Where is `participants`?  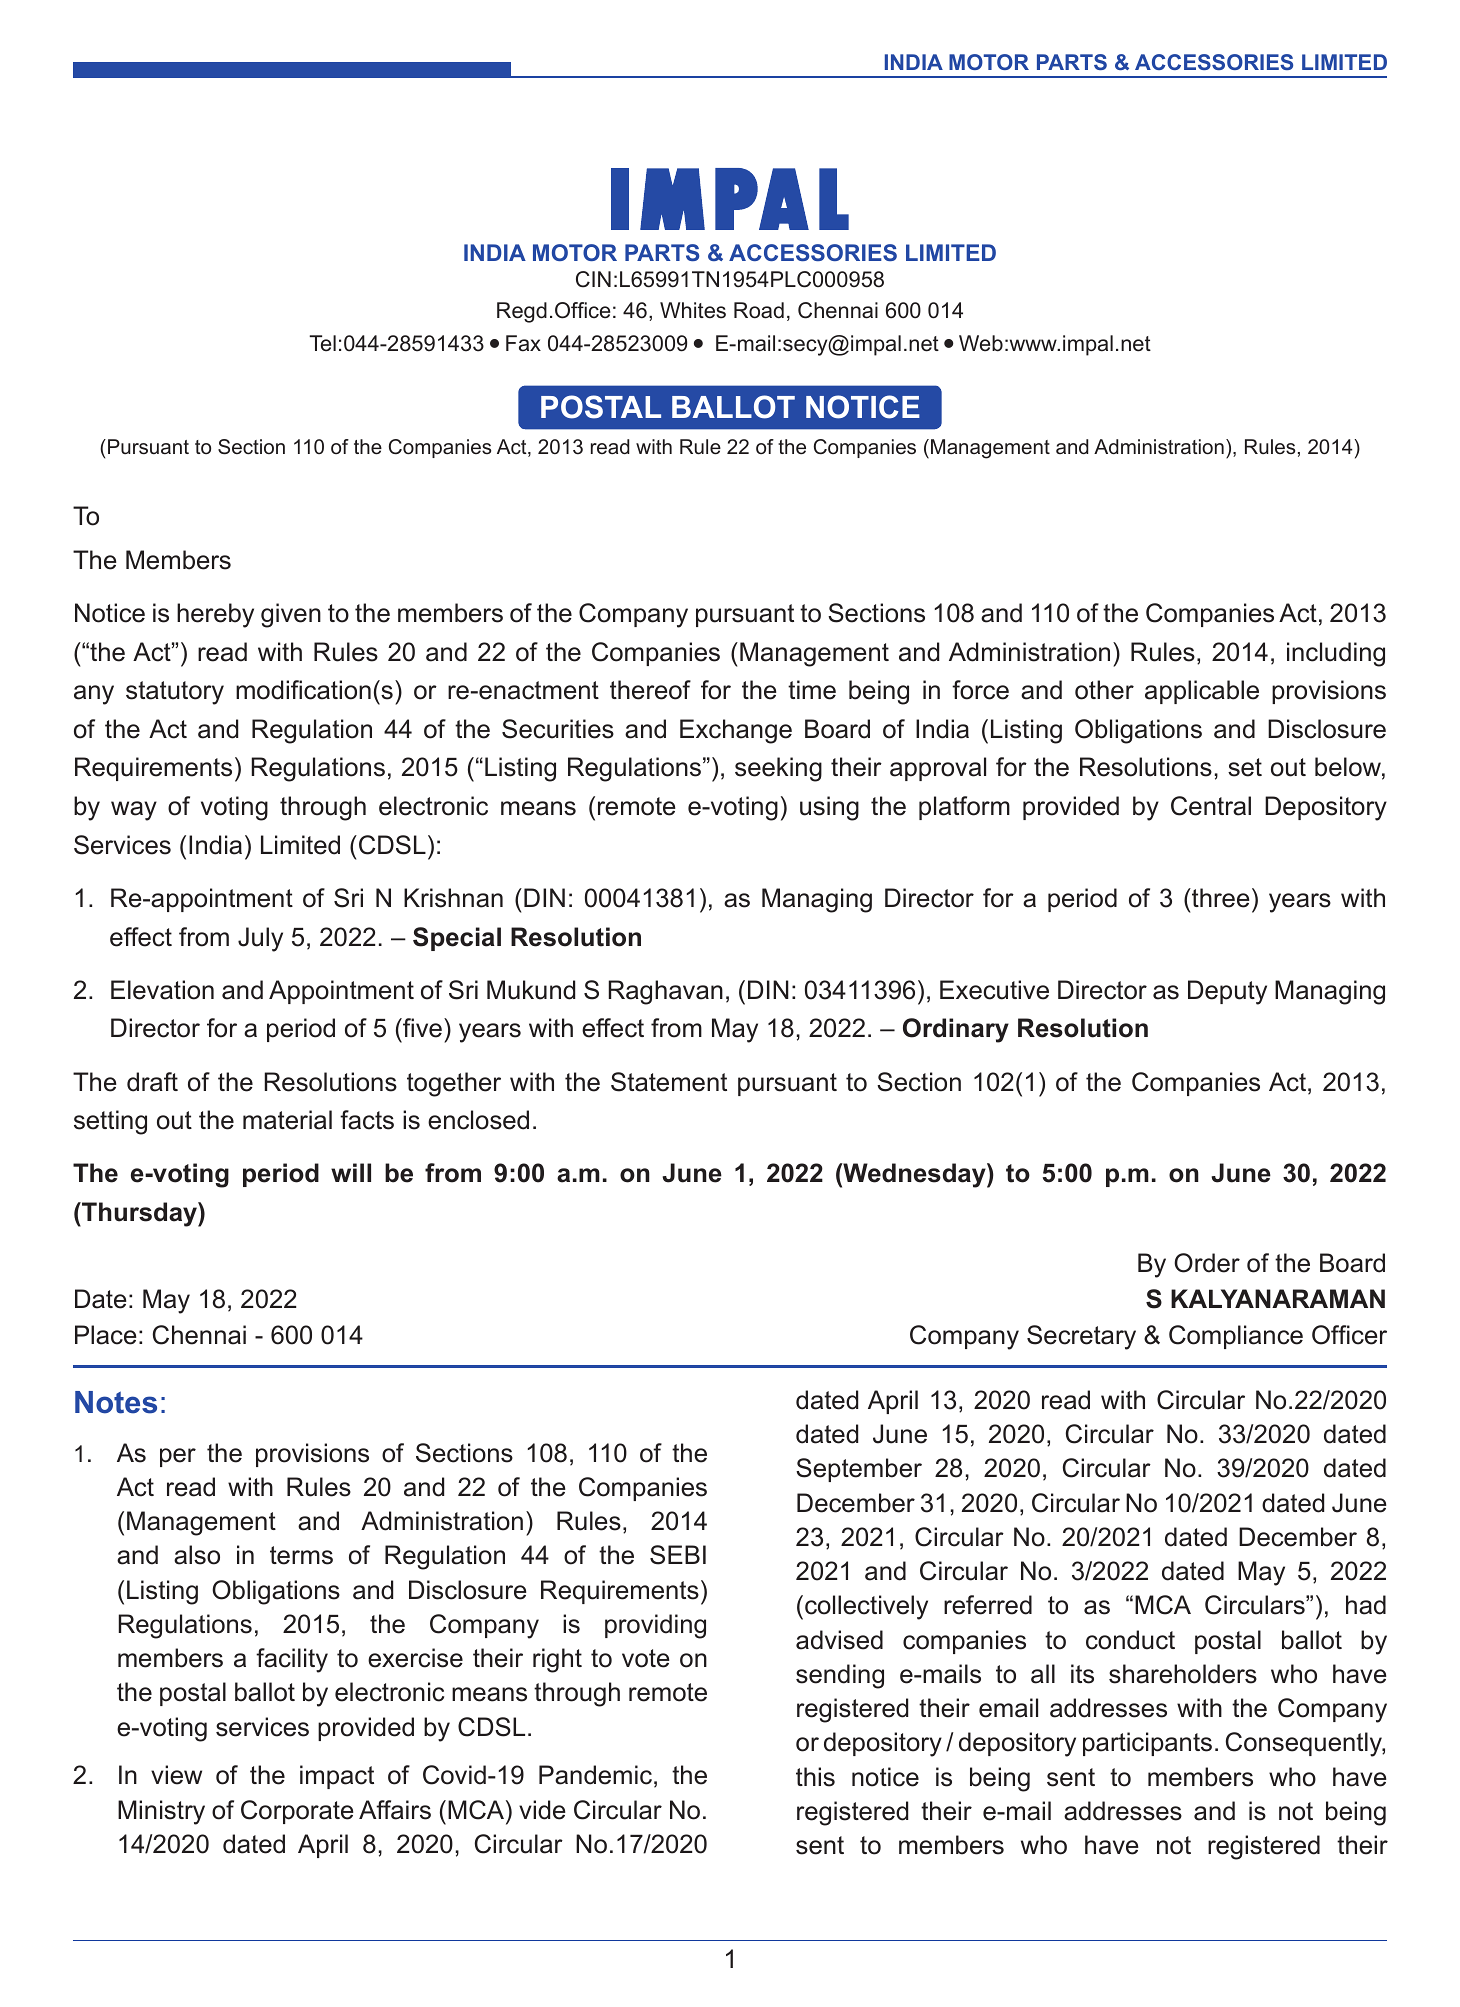
participants is located at coordinates (1147, 1744).
